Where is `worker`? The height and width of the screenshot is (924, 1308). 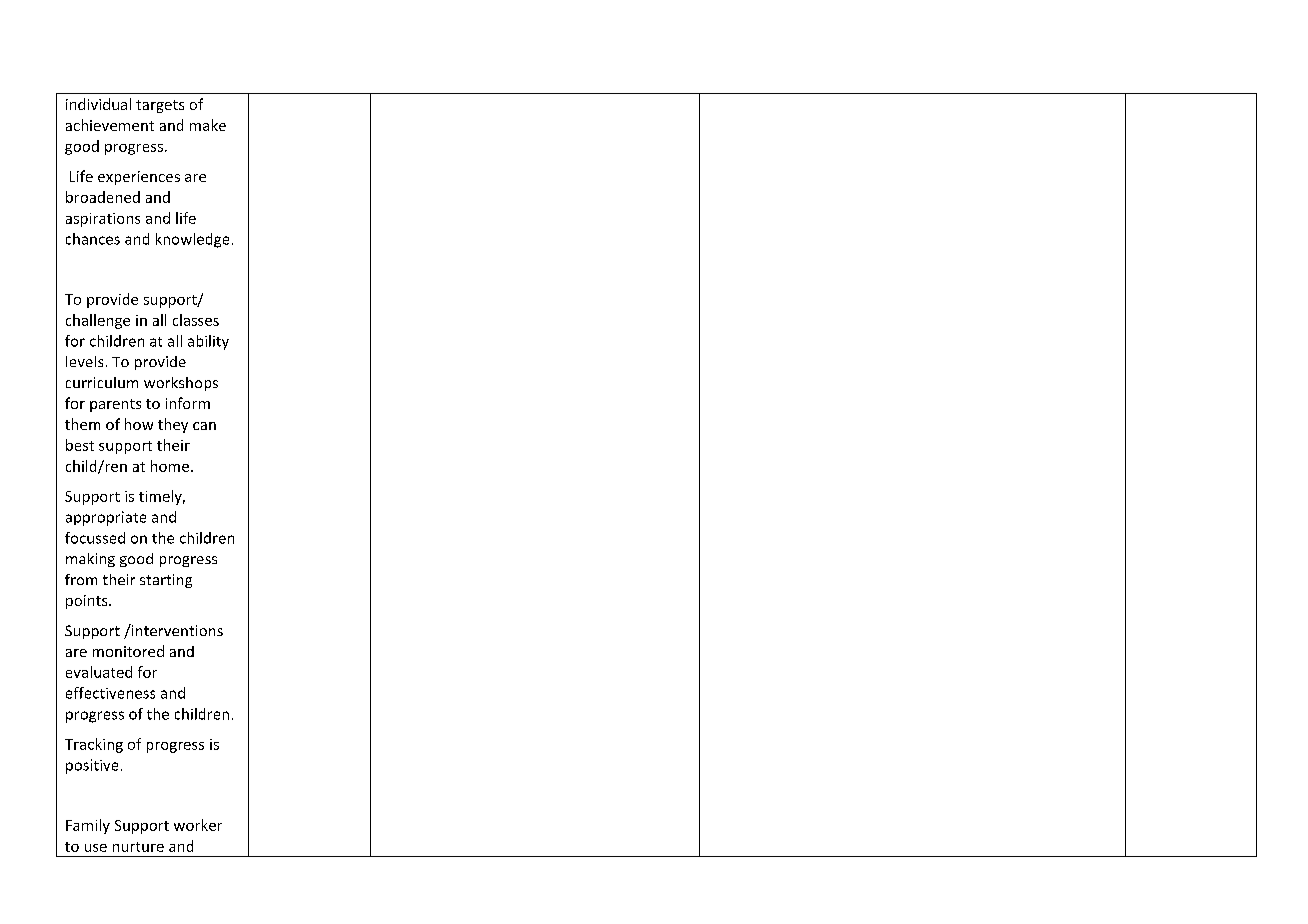
worker is located at coordinates (198, 825).
